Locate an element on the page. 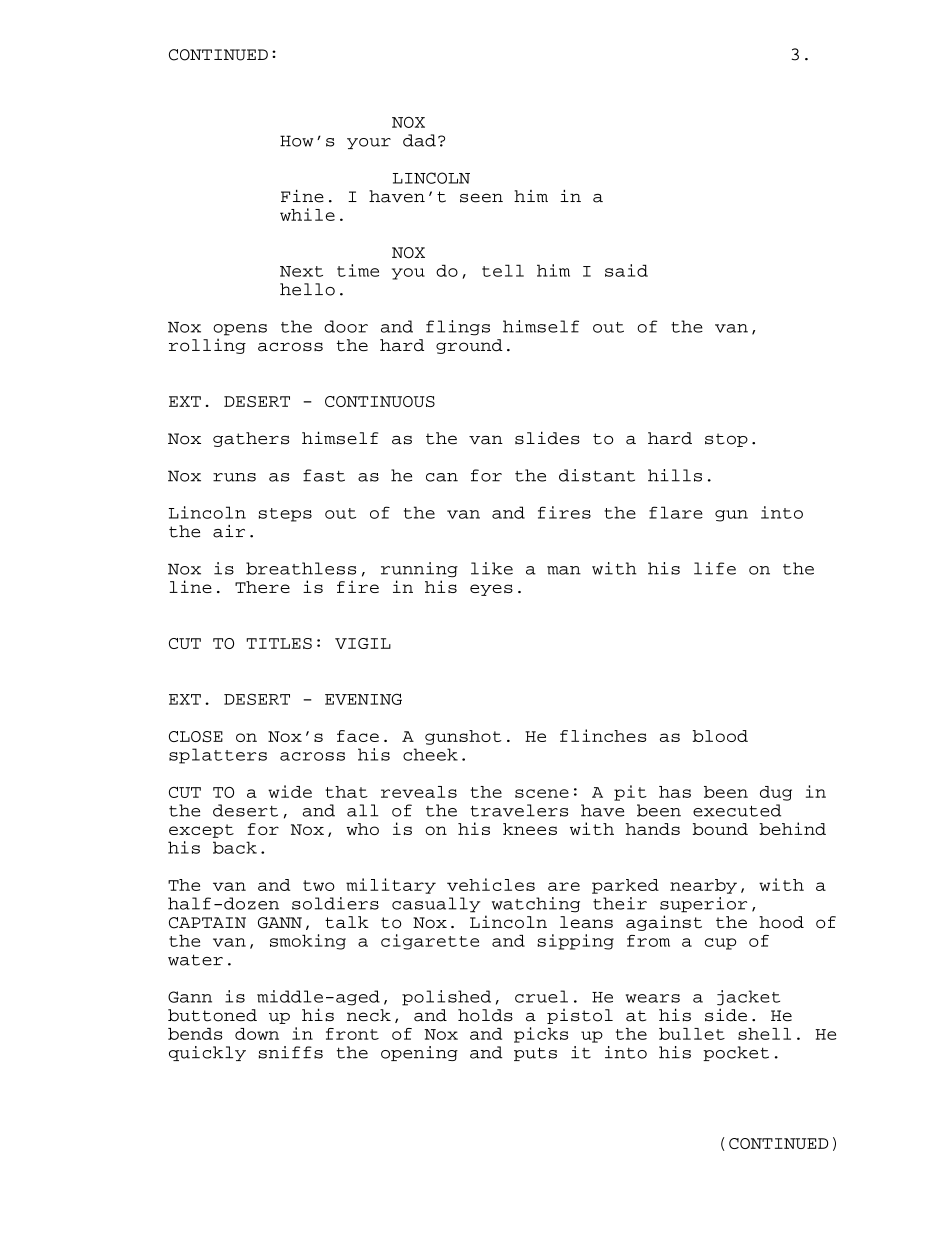 This image has height=1233, width=952. eyes is located at coordinates (491, 590).
